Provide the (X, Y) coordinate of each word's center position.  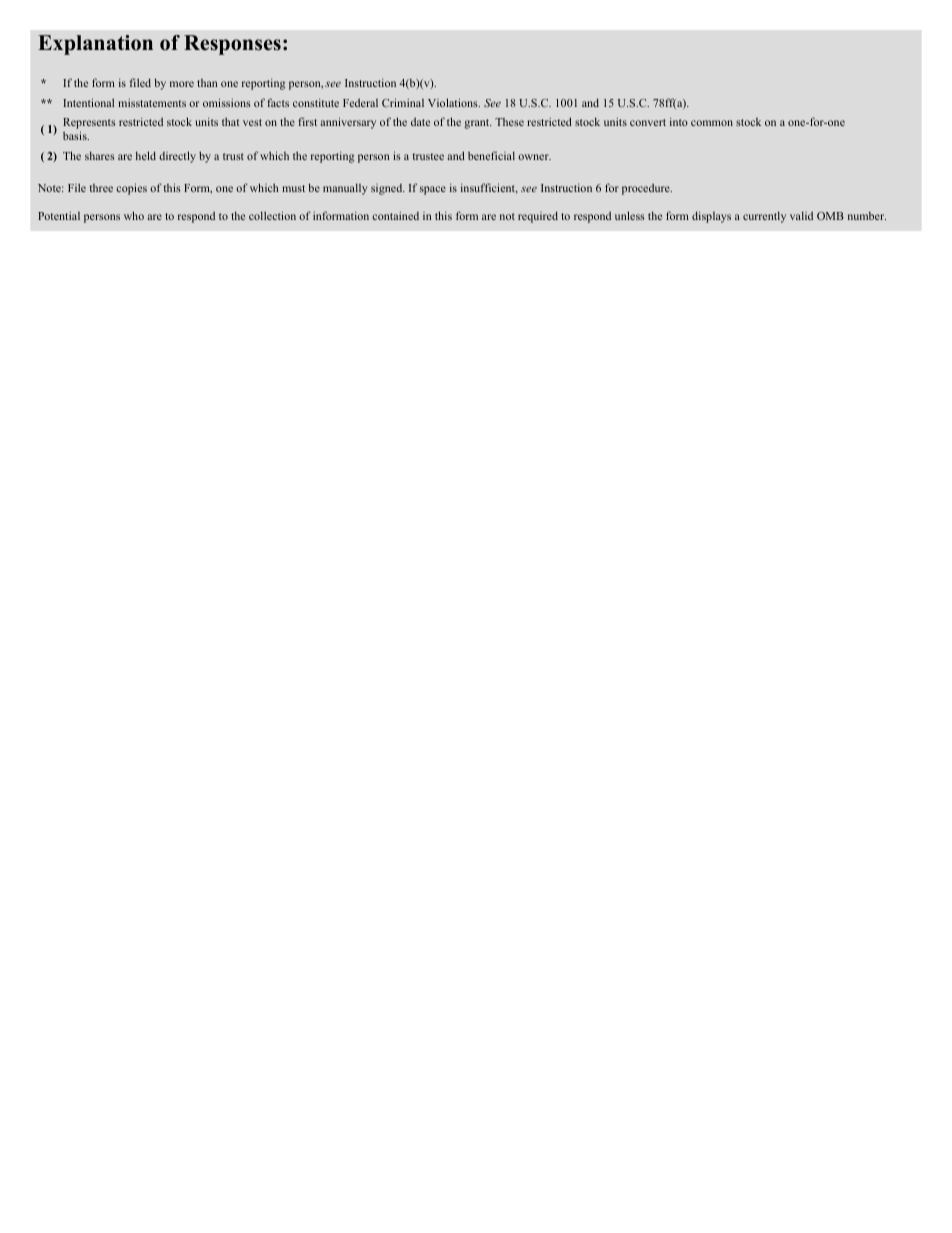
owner (534, 157)
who (134, 215)
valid (801, 215)
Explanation (95, 45)
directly (177, 157)
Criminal (403, 102)
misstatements (152, 103)
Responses (232, 45)
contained (395, 216)
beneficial (491, 155)
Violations (454, 102)
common (712, 123)
